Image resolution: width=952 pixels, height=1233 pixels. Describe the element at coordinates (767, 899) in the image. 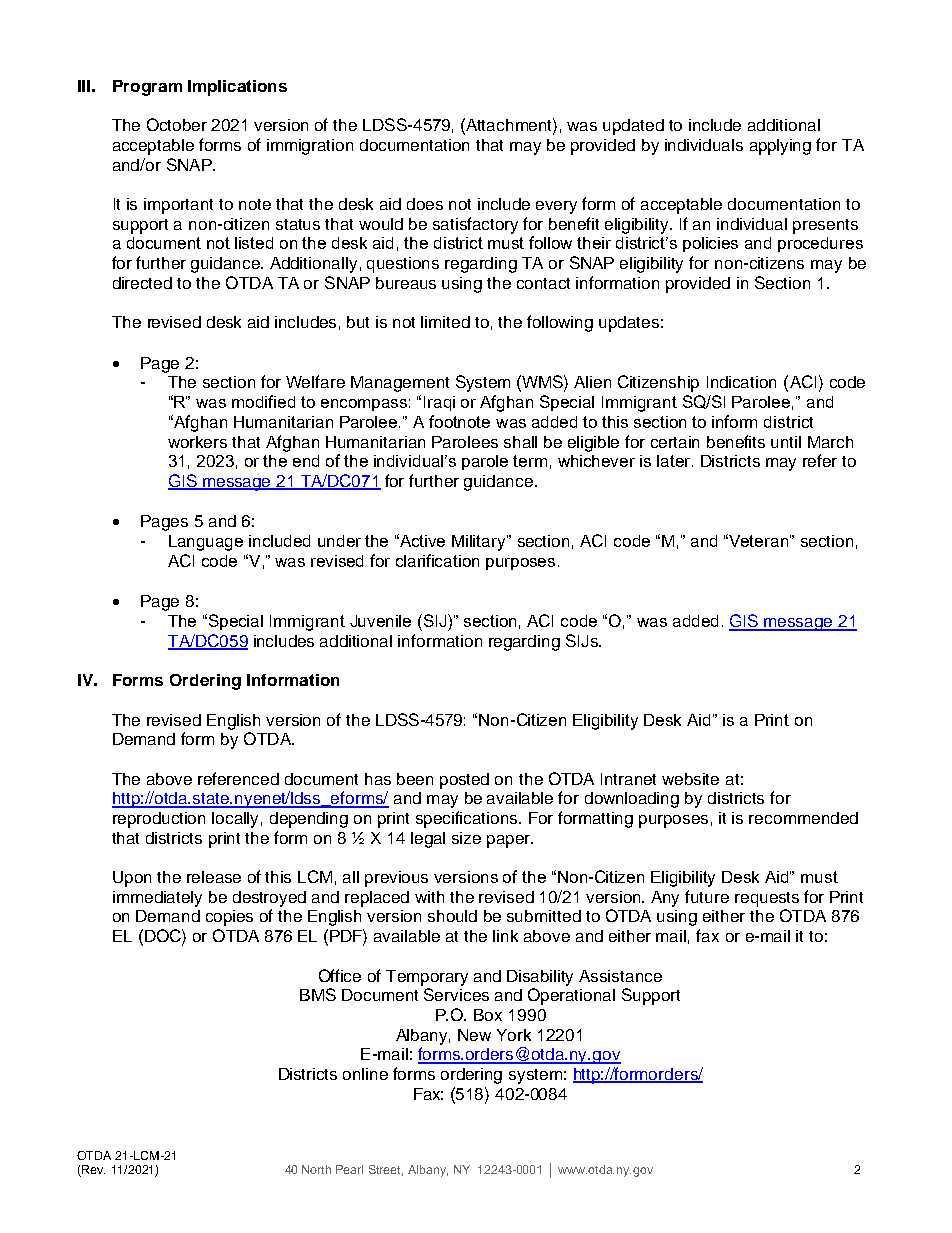

I see `requests` at that location.
